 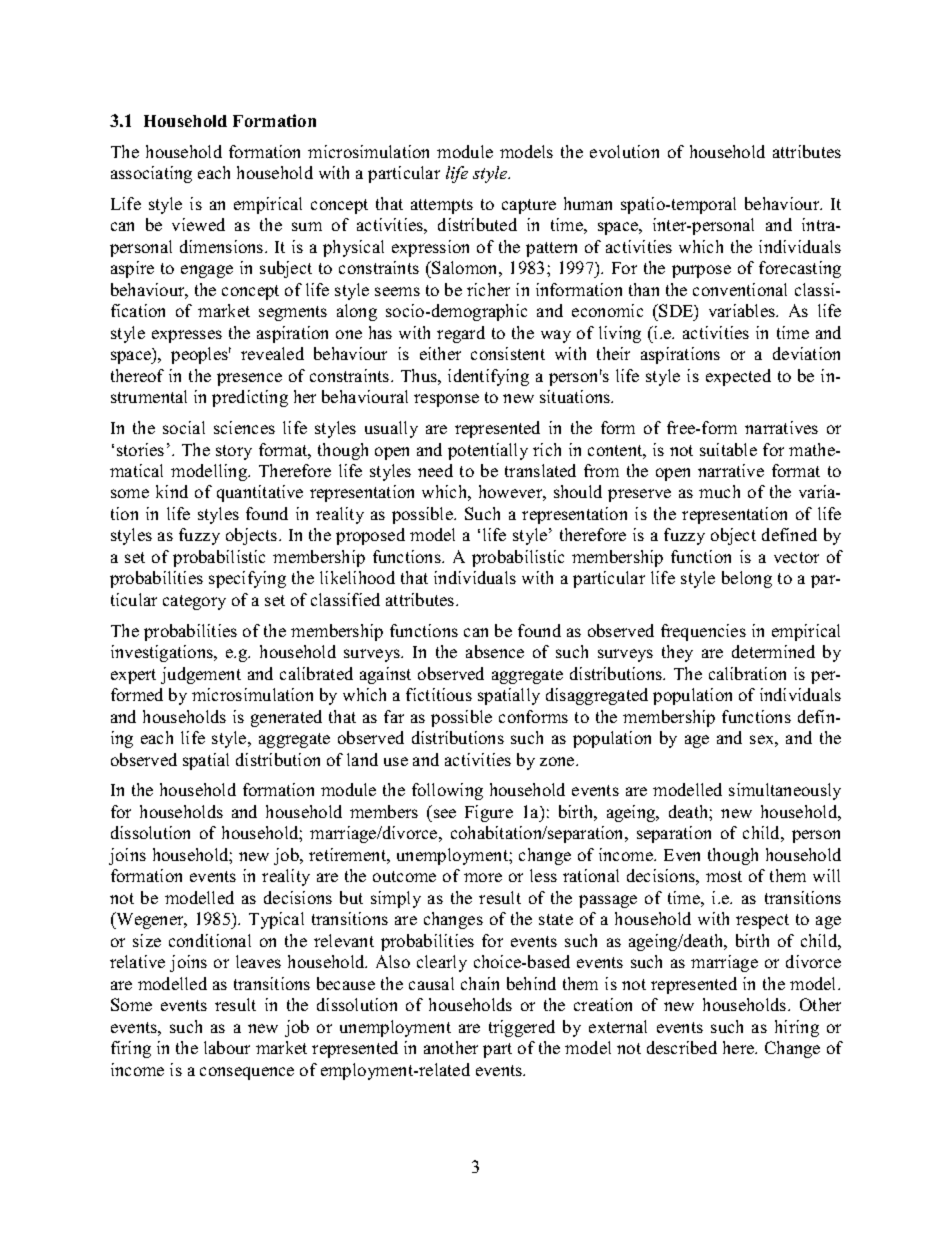 What do you see at coordinates (247, 579) in the screenshot?
I see `specifying` at bounding box center [247, 579].
